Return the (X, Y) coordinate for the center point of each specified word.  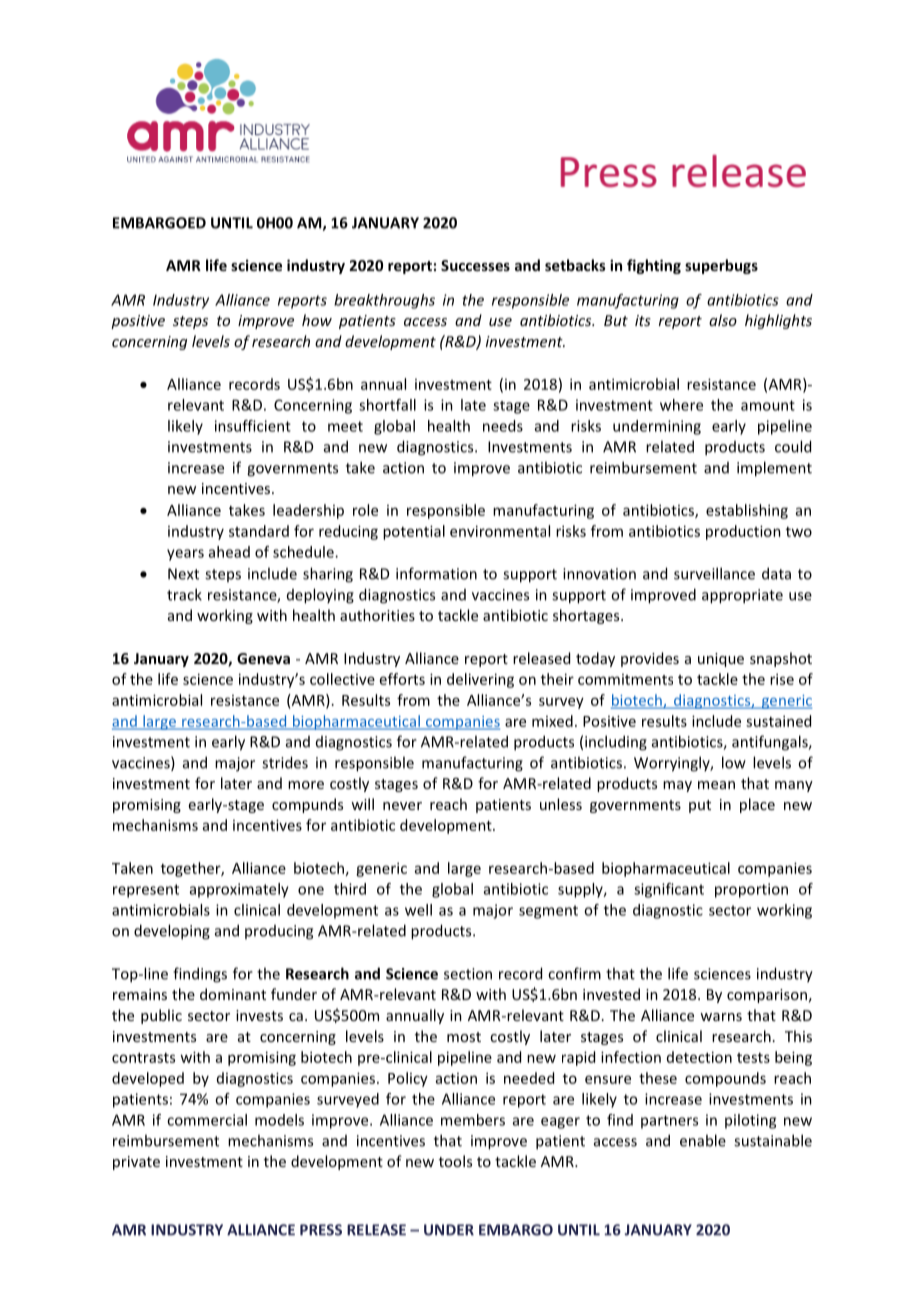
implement (774, 469)
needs (503, 426)
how (317, 320)
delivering (480, 680)
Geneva (263, 658)
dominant (233, 994)
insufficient (253, 426)
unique (721, 660)
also (723, 320)
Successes (475, 265)
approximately (239, 890)
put (700, 806)
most (464, 1037)
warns (721, 1017)
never (402, 806)
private (136, 1163)
